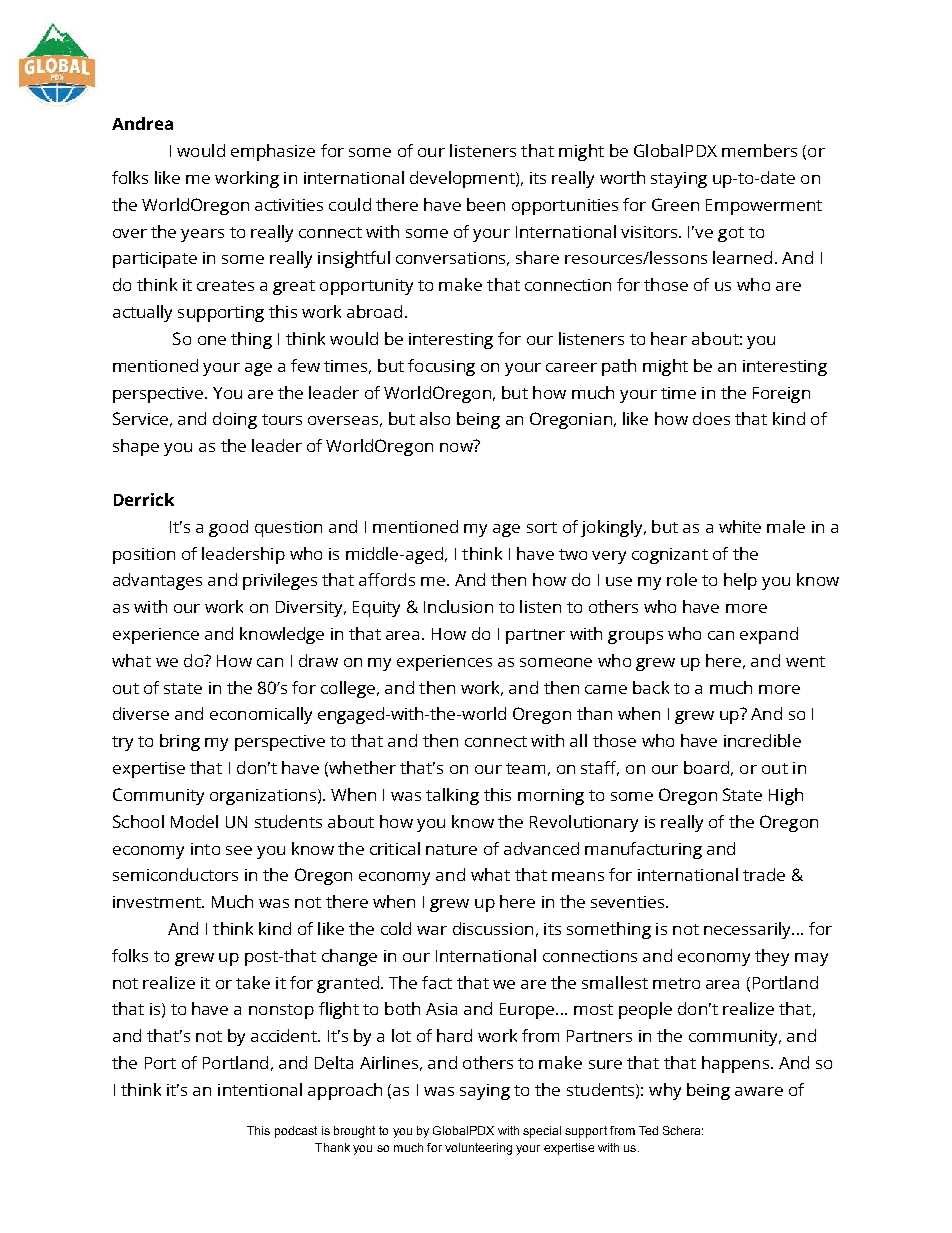 Image resolution: width=952 pixels, height=1233 pixels. What do you see at coordinates (711, 418) in the screenshot?
I see `does` at bounding box center [711, 418].
